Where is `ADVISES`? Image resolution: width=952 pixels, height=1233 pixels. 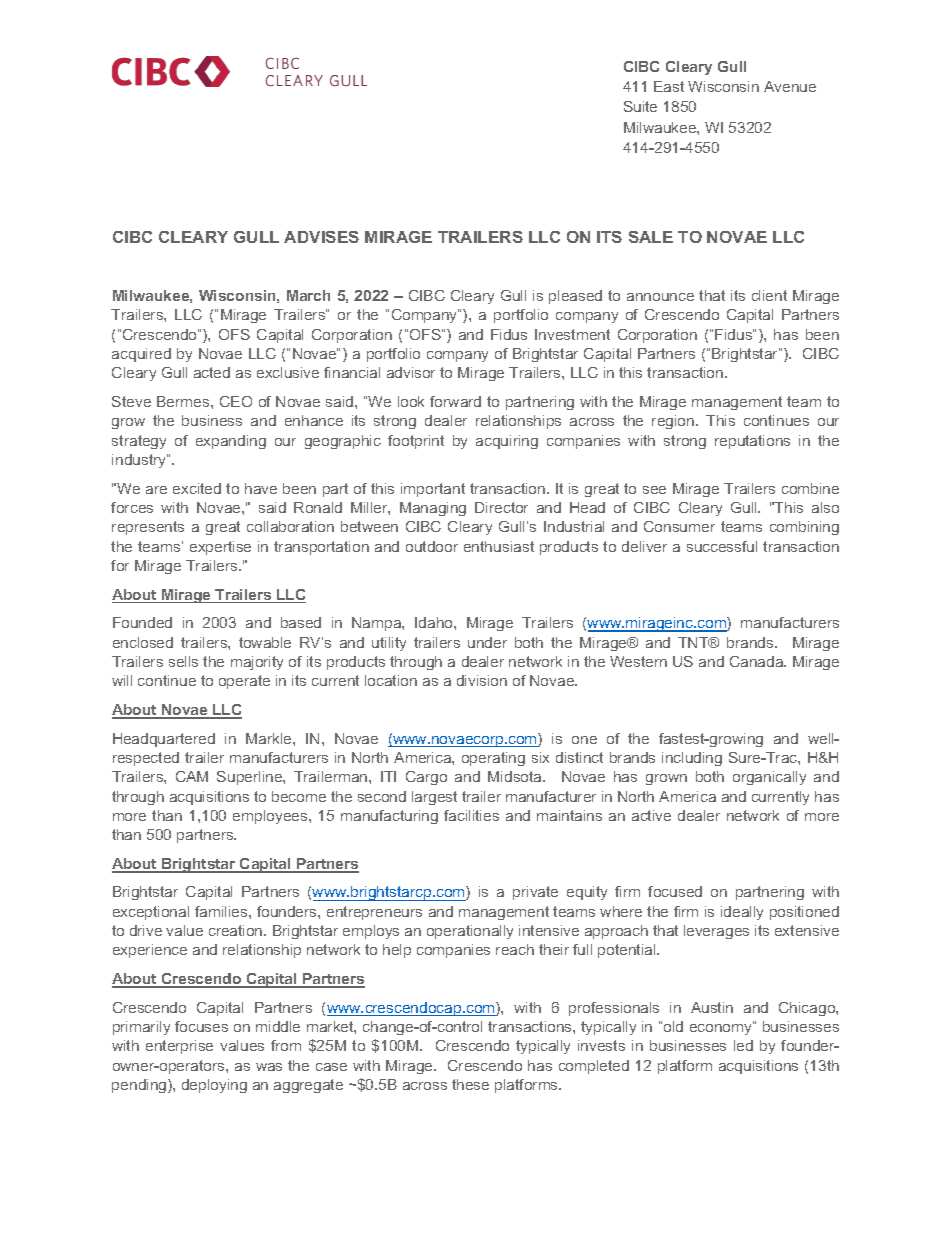
ADVISES is located at coordinates (321, 237).
